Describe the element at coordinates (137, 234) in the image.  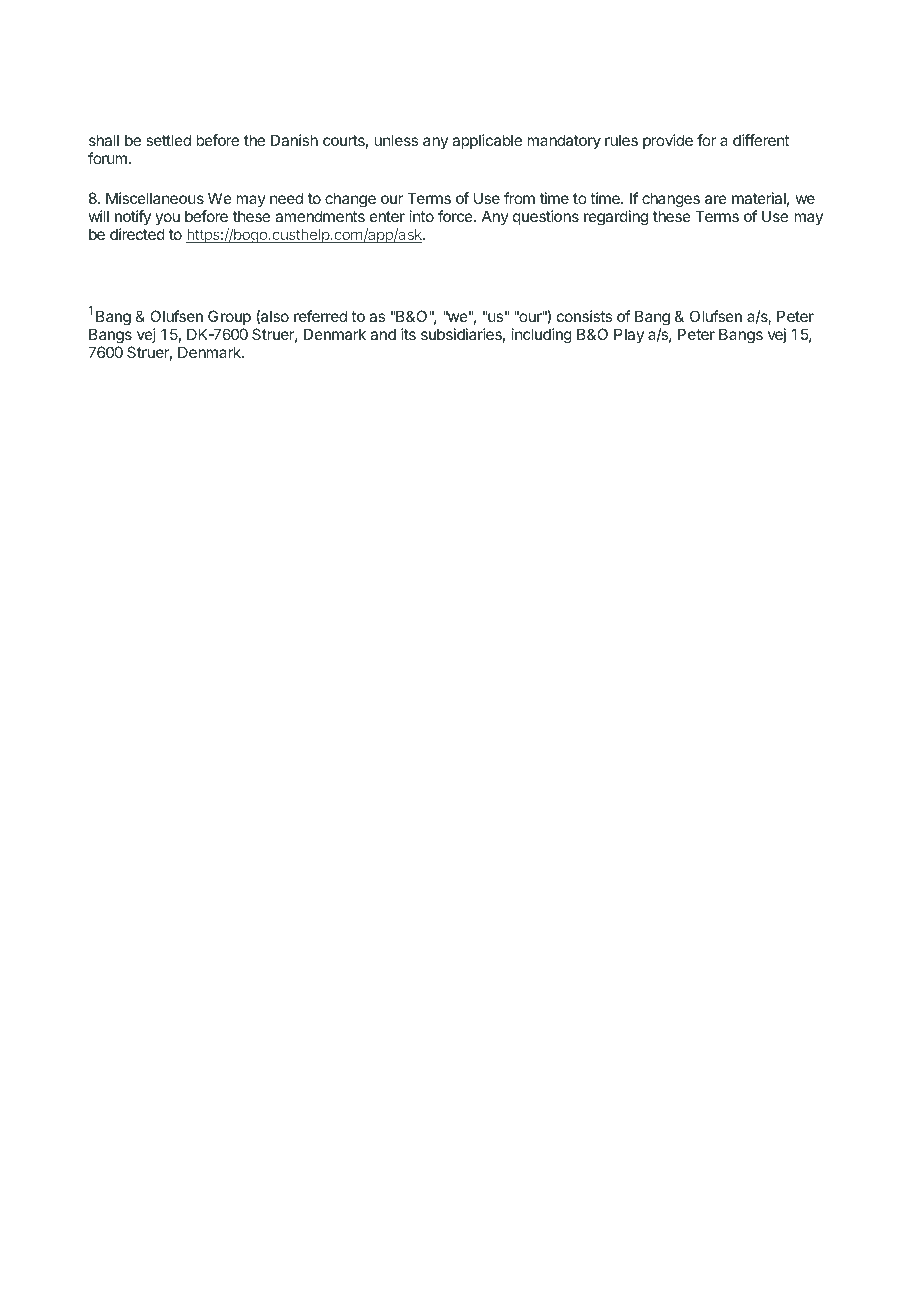
I see `directed` at that location.
